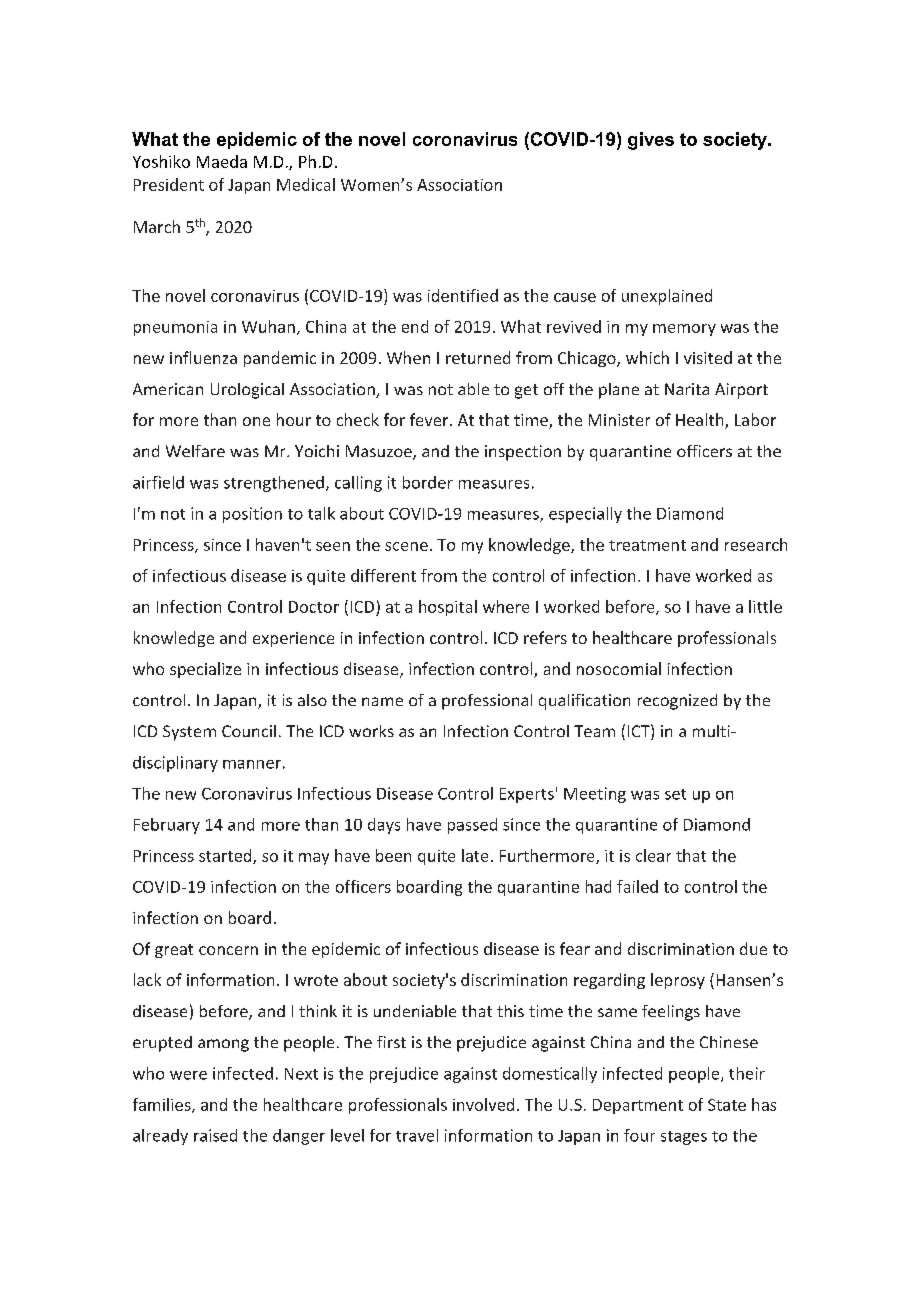  I want to click on raised, so click(215, 1135).
